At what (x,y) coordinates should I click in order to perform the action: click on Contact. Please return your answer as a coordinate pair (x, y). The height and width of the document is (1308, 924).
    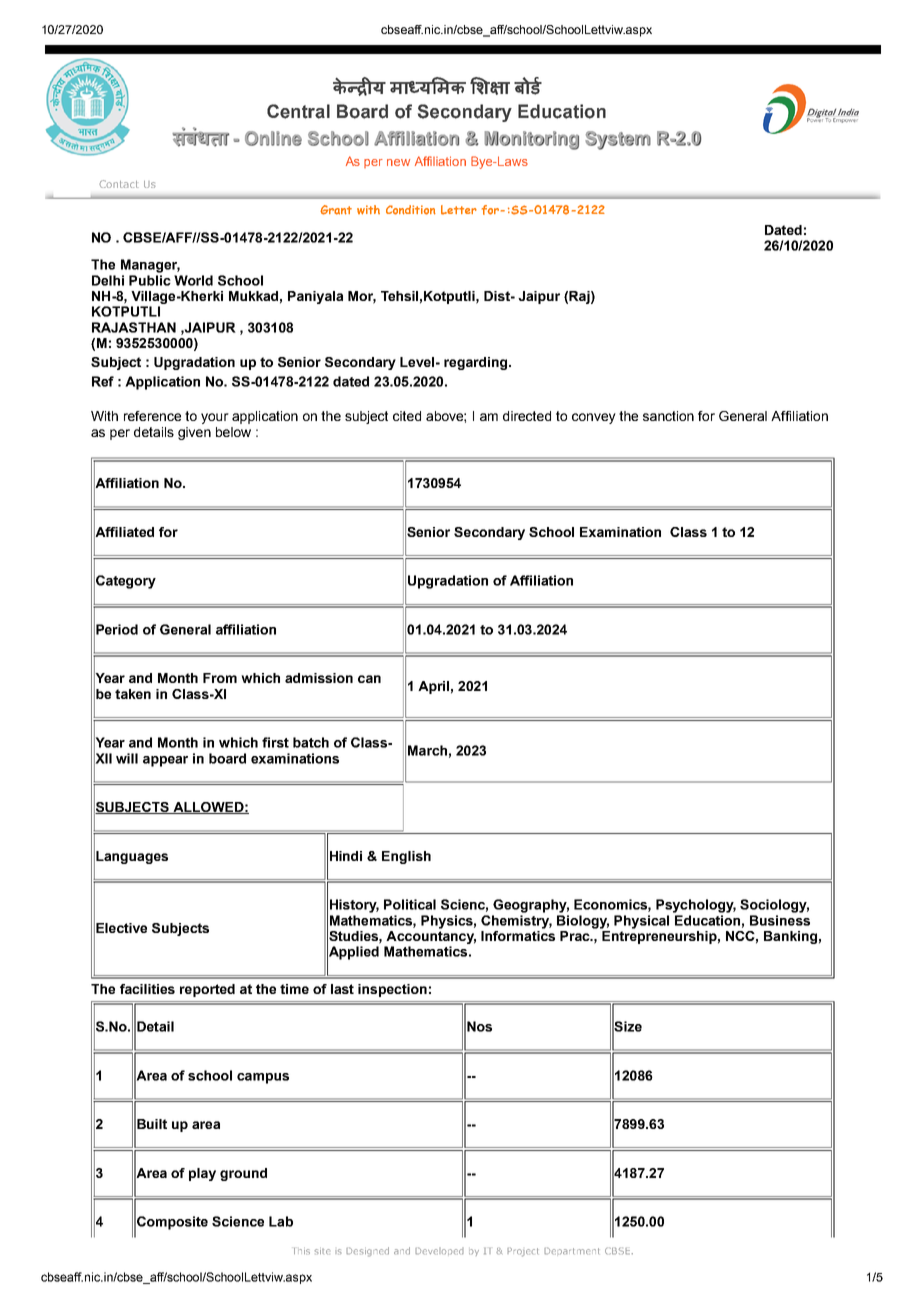
    Looking at the image, I should click on (118, 184).
